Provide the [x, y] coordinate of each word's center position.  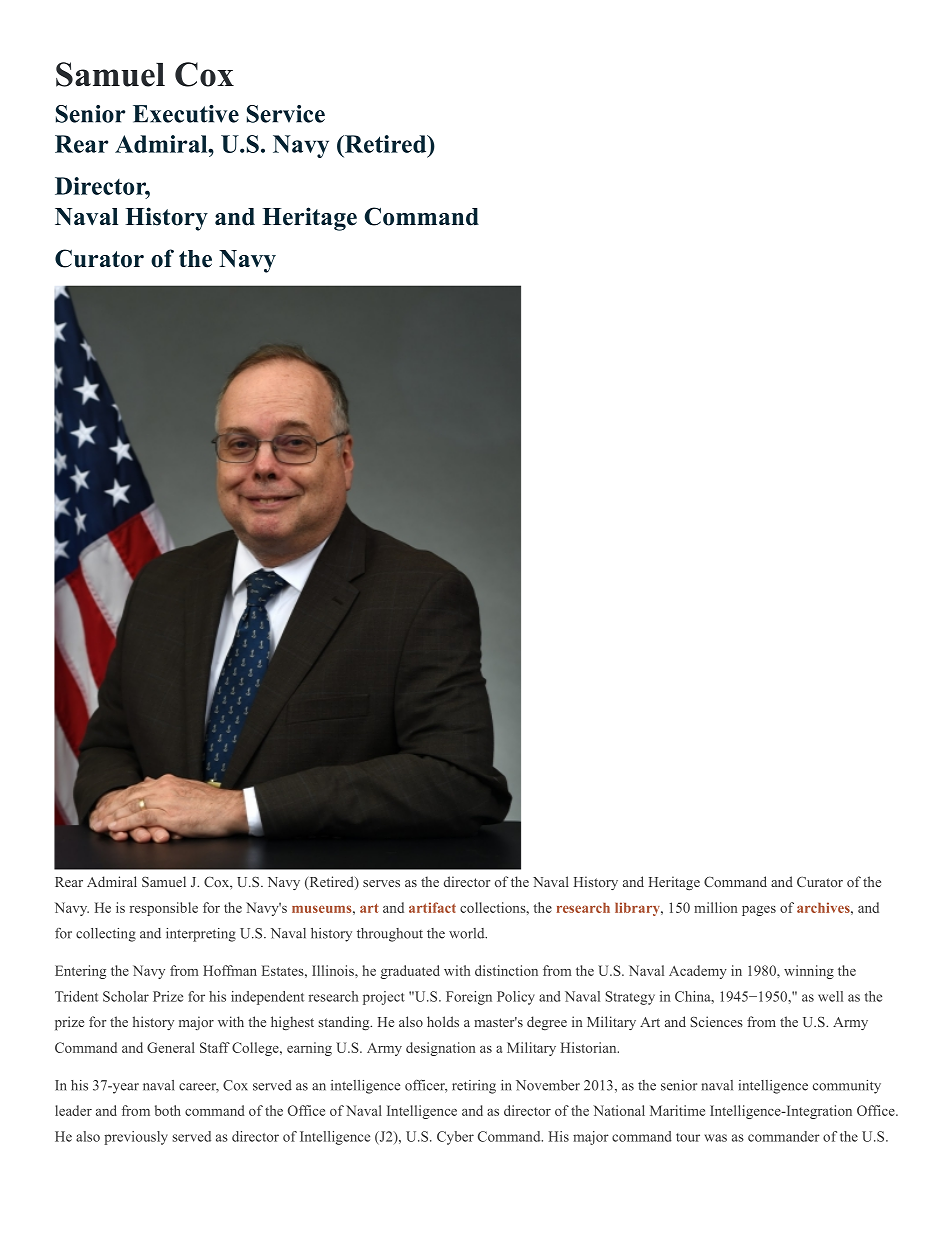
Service [286, 114]
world [468, 933]
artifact [432, 907]
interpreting [201, 935]
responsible [164, 909]
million [715, 907]
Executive [186, 114]
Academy [698, 972]
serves [381, 883]
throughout [390, 935]
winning [809, 972]
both [168, 1110]
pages [759, 911]
